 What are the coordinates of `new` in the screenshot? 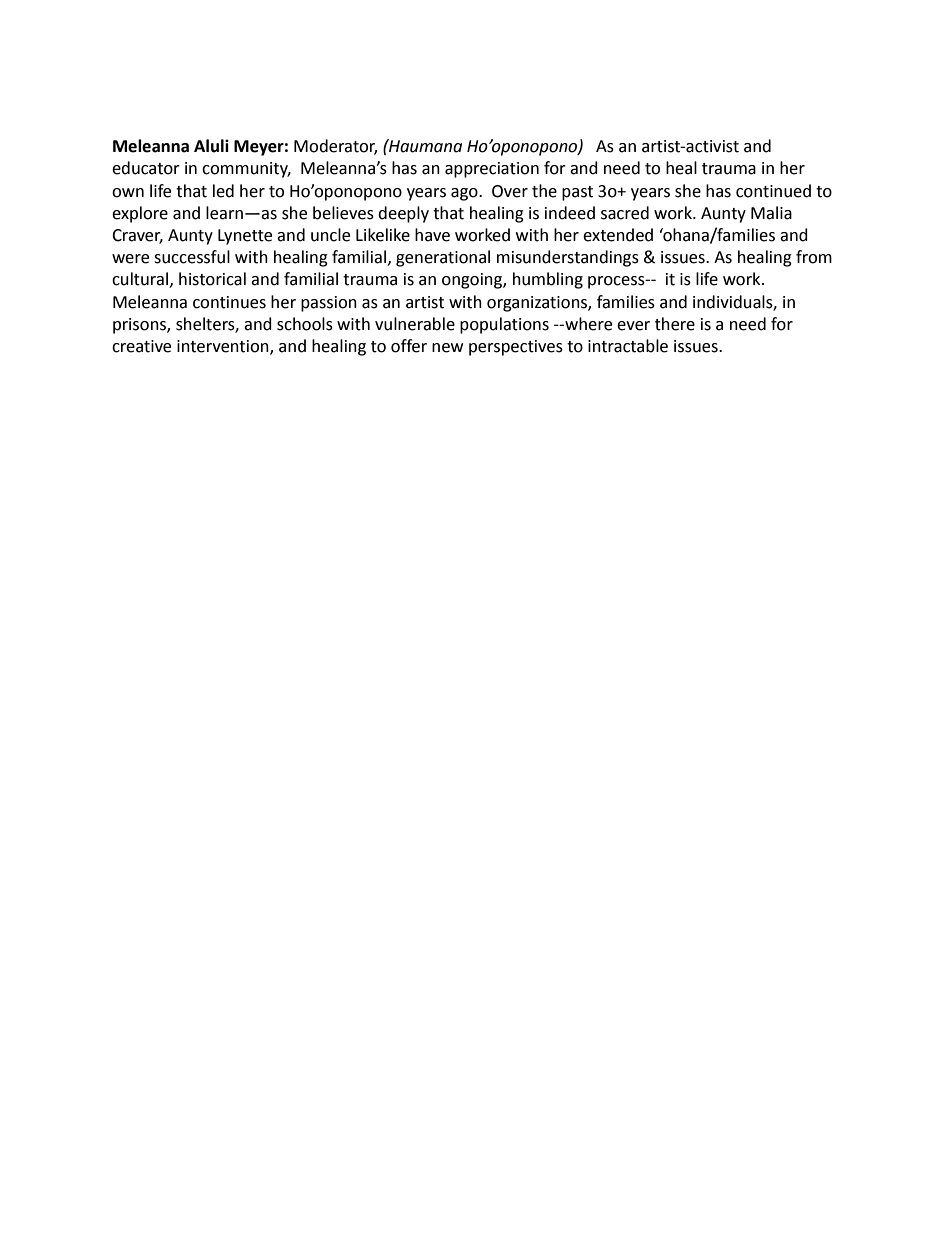 It's located at (447, 348).
